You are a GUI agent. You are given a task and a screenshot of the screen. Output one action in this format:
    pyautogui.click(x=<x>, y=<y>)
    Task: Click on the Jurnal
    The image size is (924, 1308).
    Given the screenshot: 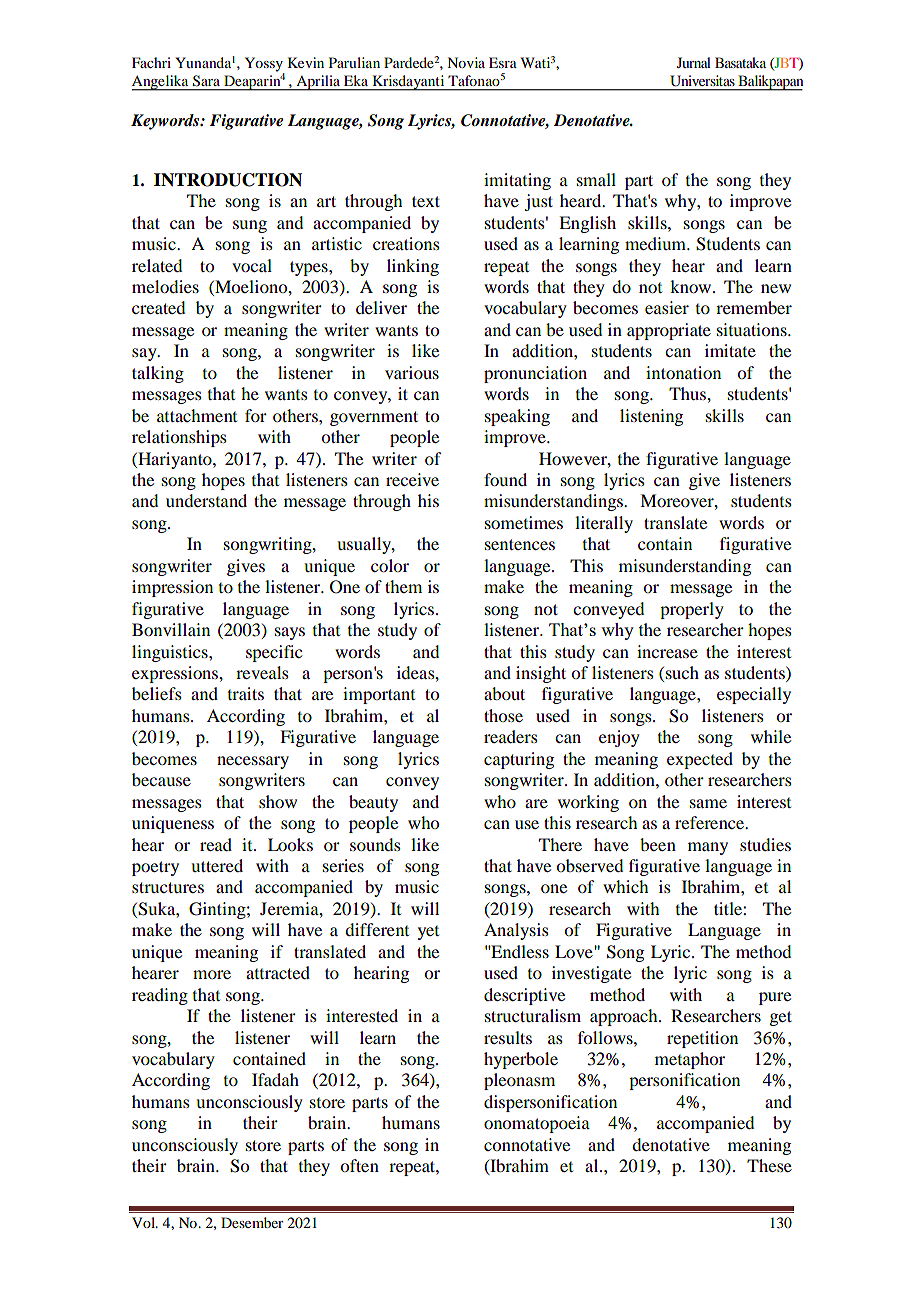 What is the action you would take?
    pyautogui.click(x=694, y=62)
